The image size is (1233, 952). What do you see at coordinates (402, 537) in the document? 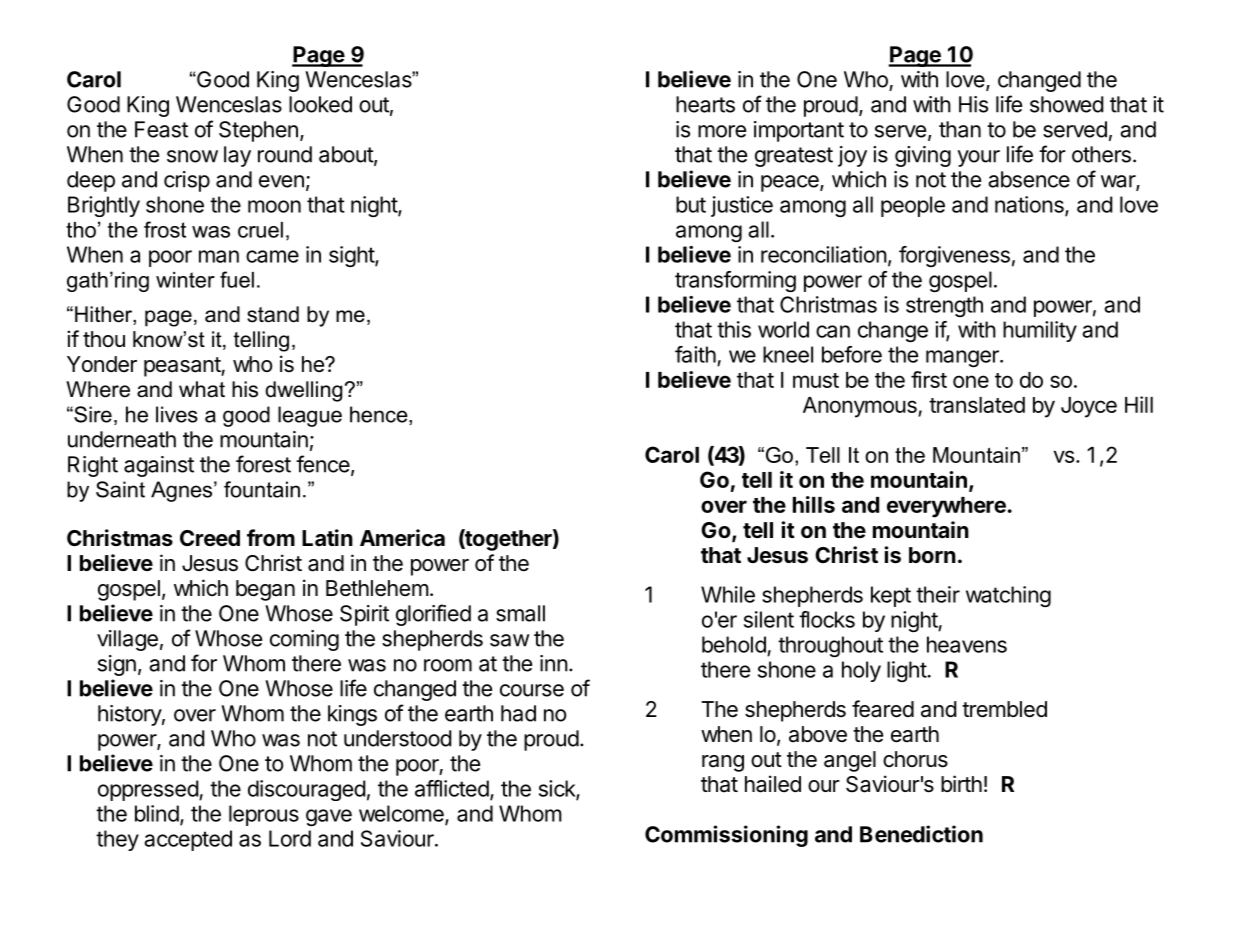
I see `America` at bounding box center [402, 537].
